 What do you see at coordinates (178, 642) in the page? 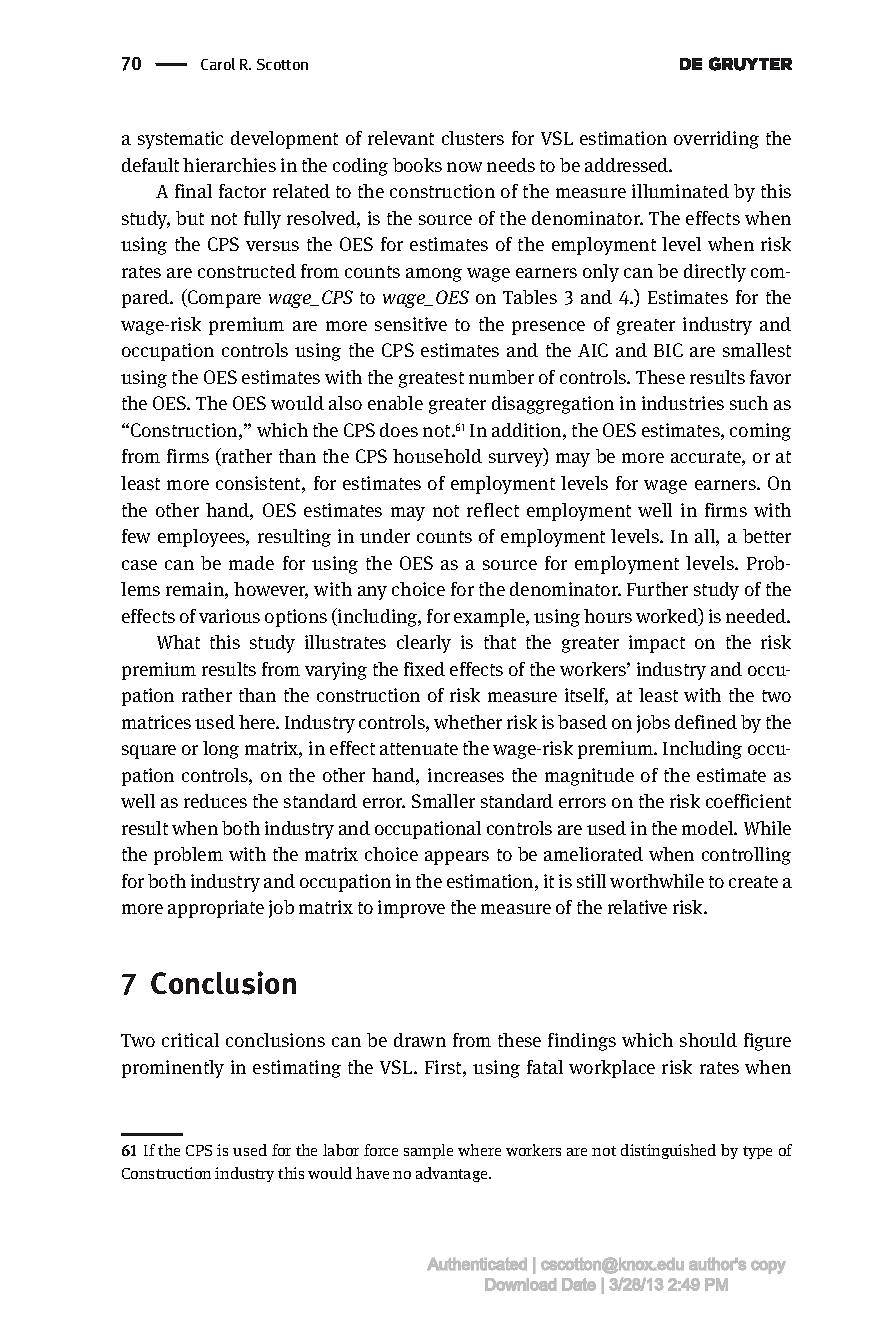
I see `What` at bounding box center [178, 642].
